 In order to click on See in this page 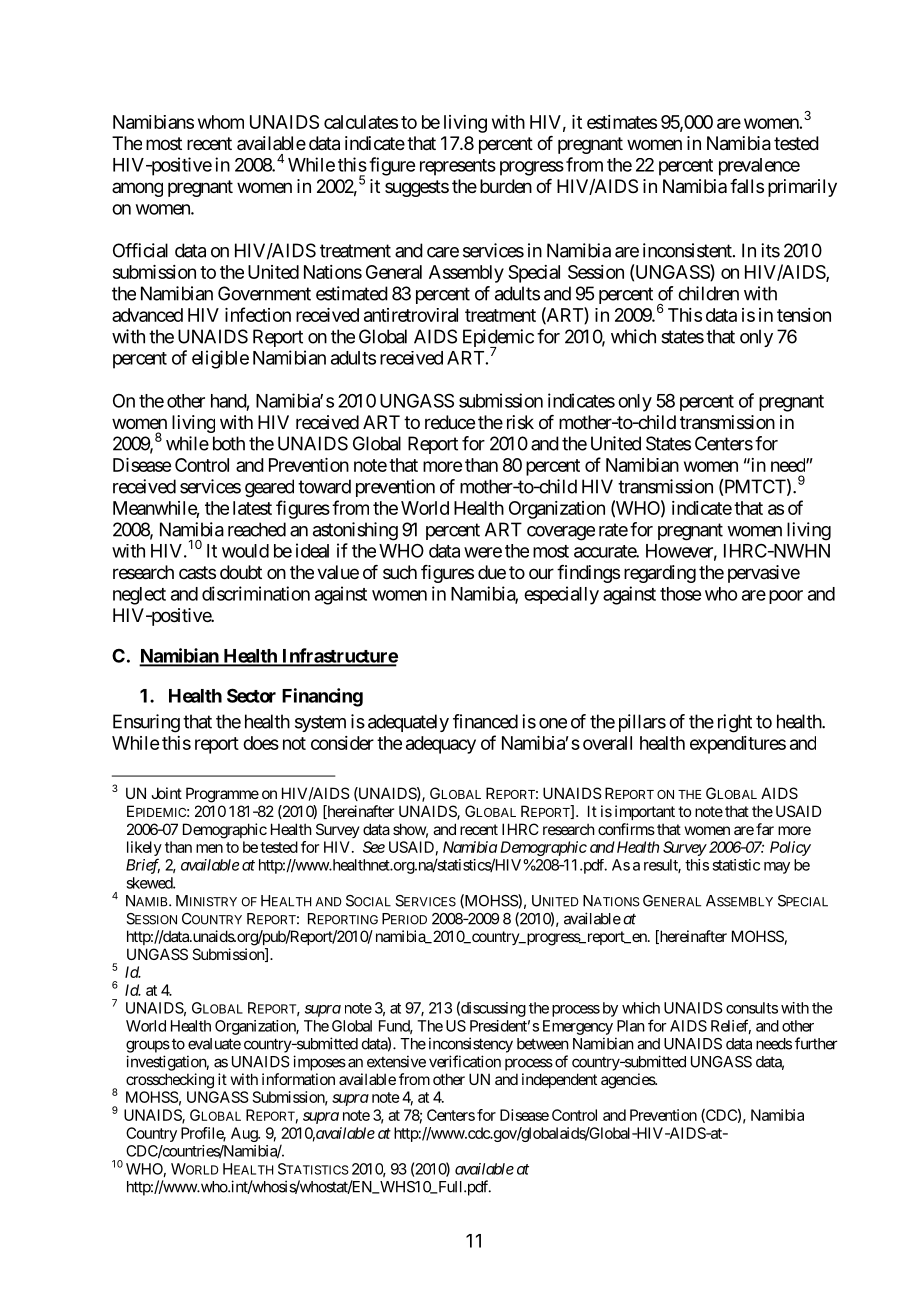, I will do `click(374, 847)`.
